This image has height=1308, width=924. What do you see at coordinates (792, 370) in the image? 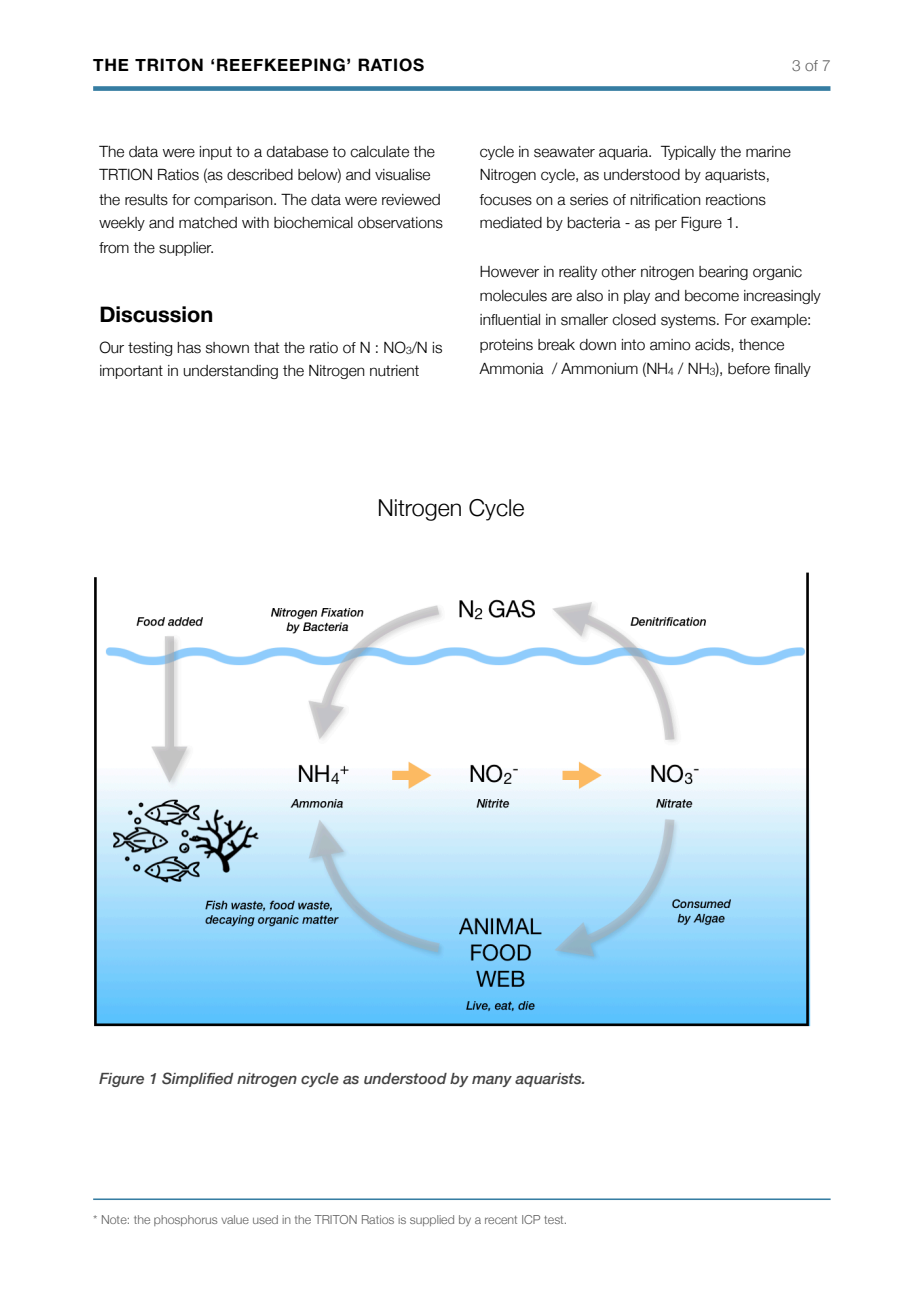
I see `finally` at bounding box center [792, 370].
